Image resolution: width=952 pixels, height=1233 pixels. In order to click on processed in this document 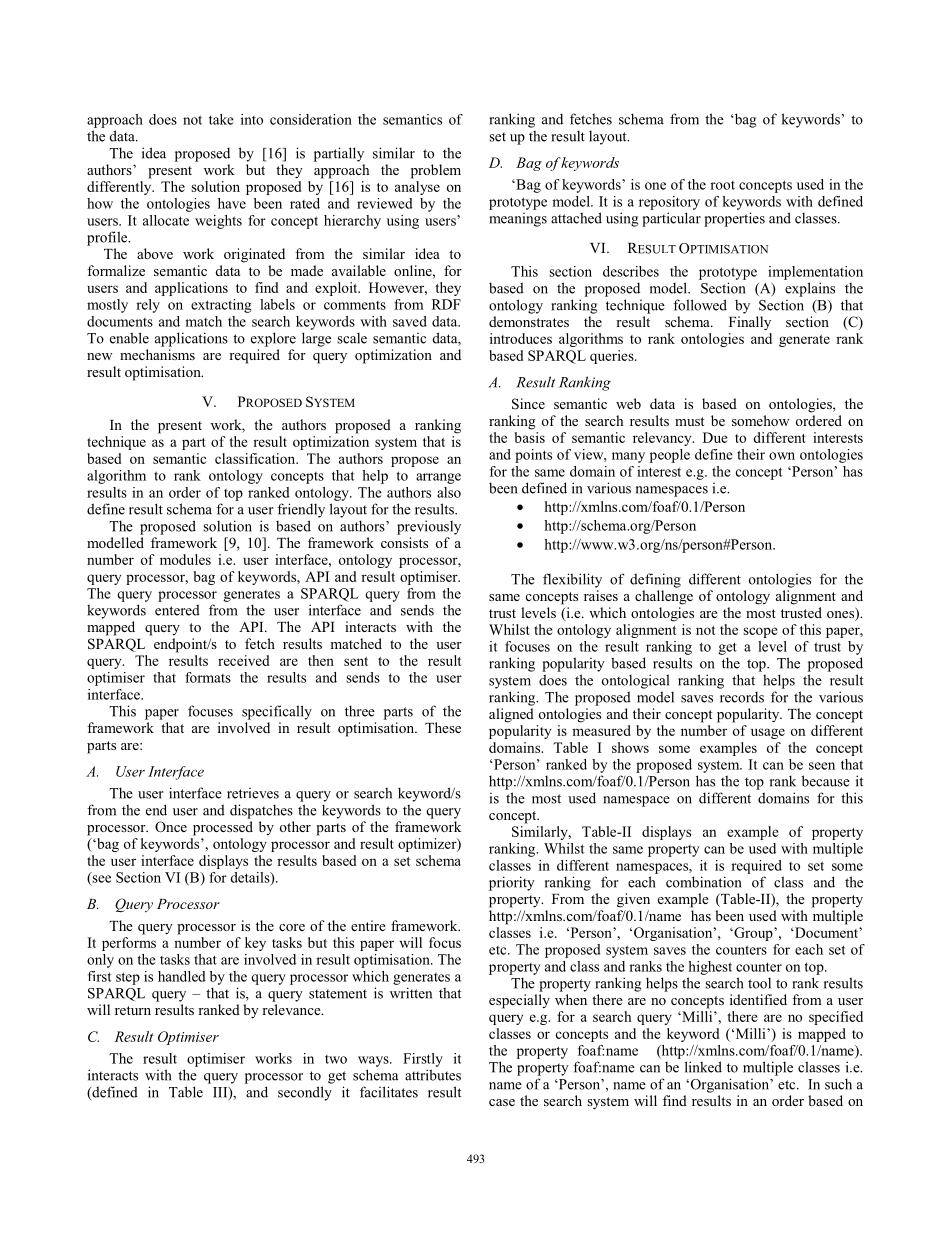, I will do `click(223, 828)`.
